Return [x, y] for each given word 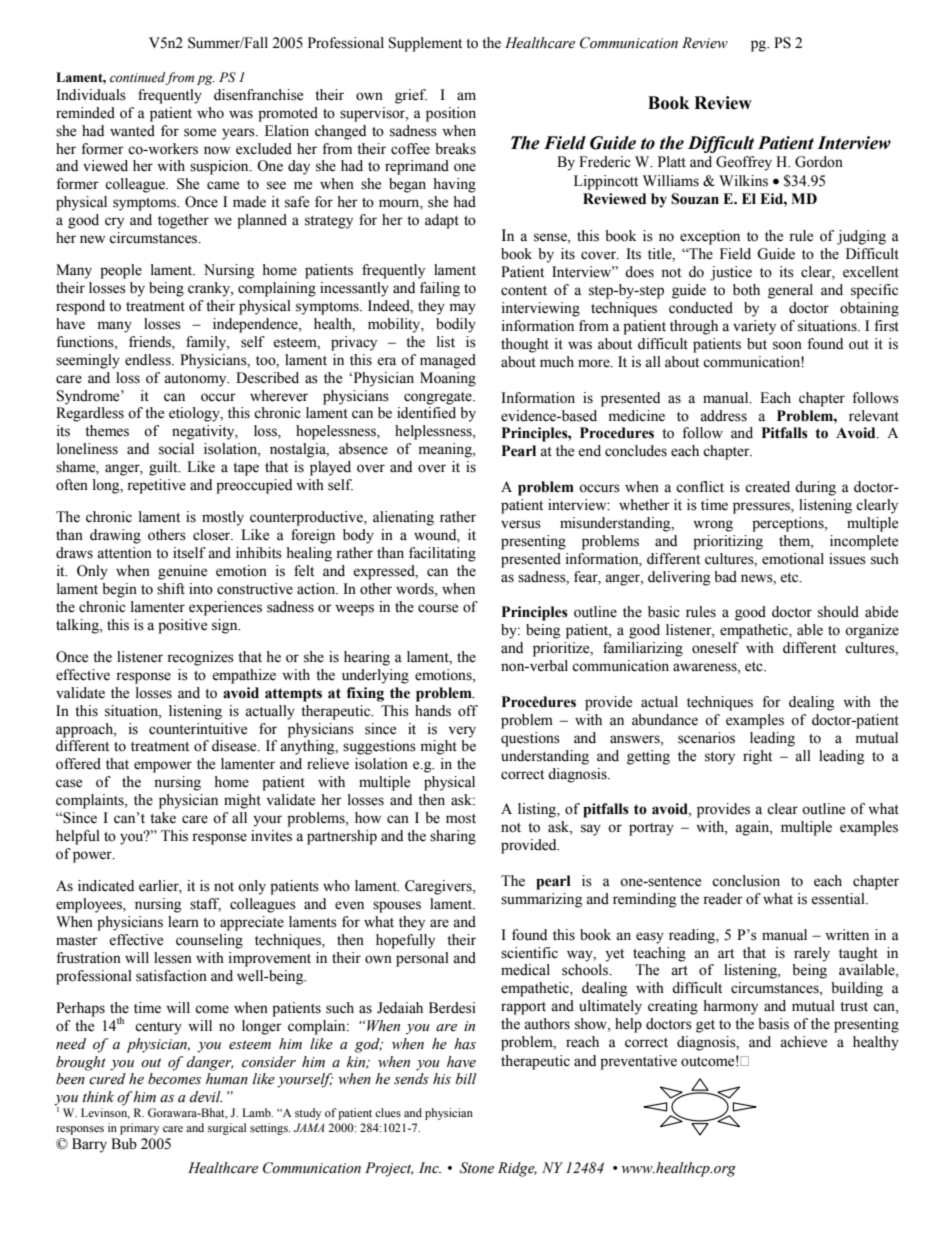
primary [139, 1129]
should [838, 612]
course [438, 608]
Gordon [819, 162]
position [451, 114]
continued [137, 77]
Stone [477, 1168]
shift [171, 589]
